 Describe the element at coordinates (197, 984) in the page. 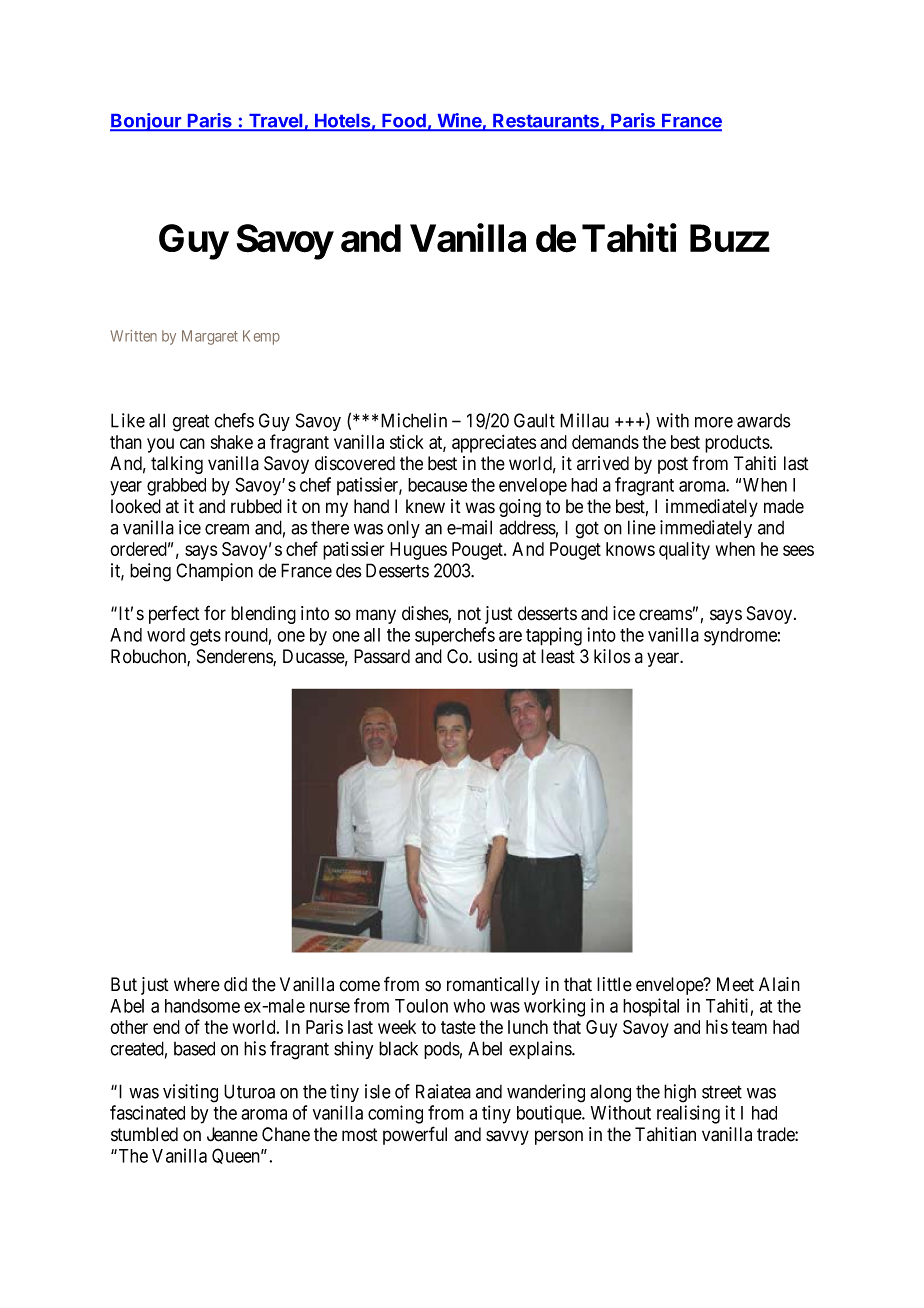

I see `where` at that location.
